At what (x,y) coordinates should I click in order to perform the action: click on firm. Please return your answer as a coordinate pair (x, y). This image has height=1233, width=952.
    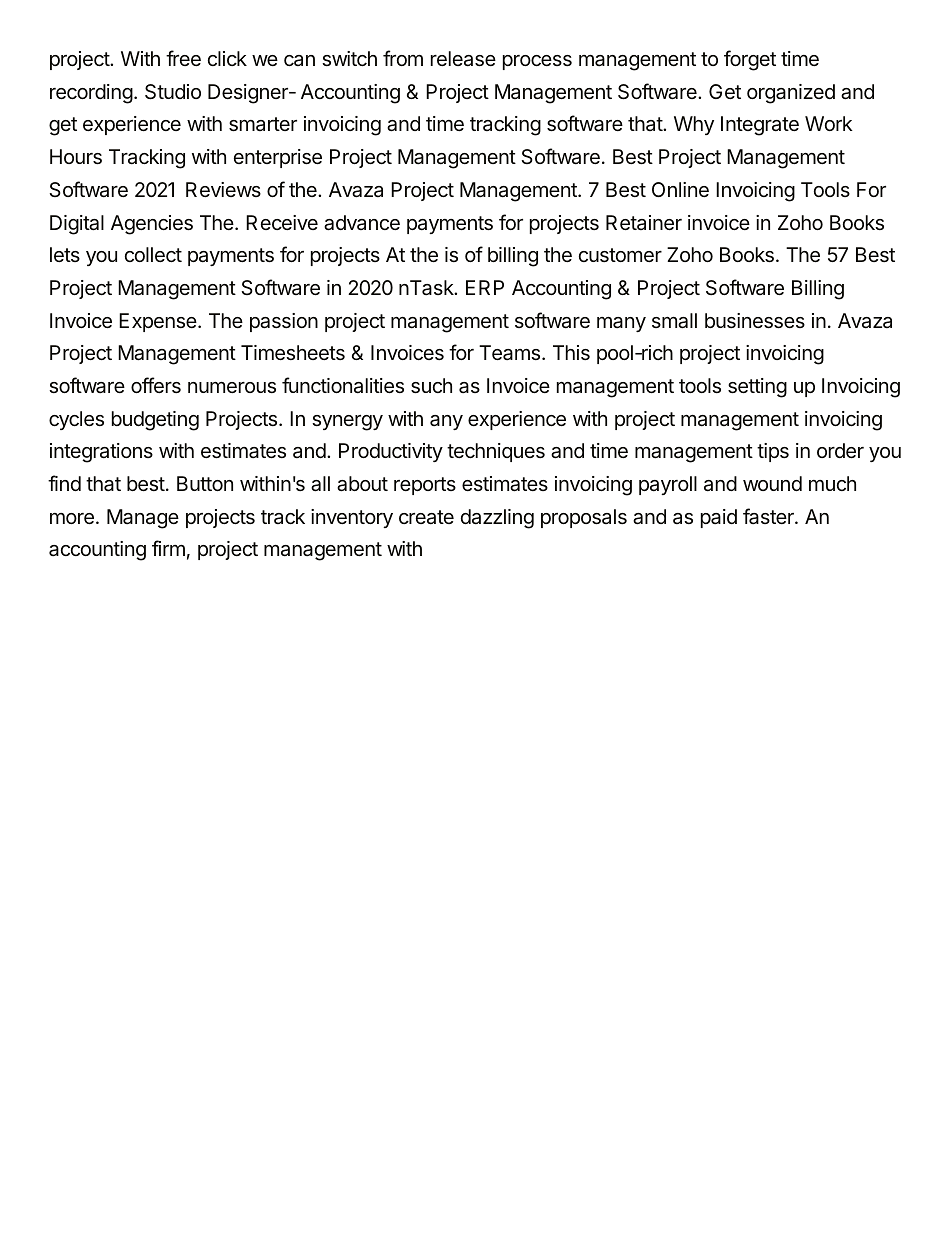
    Looking at the image, I should click on (168, 548).
